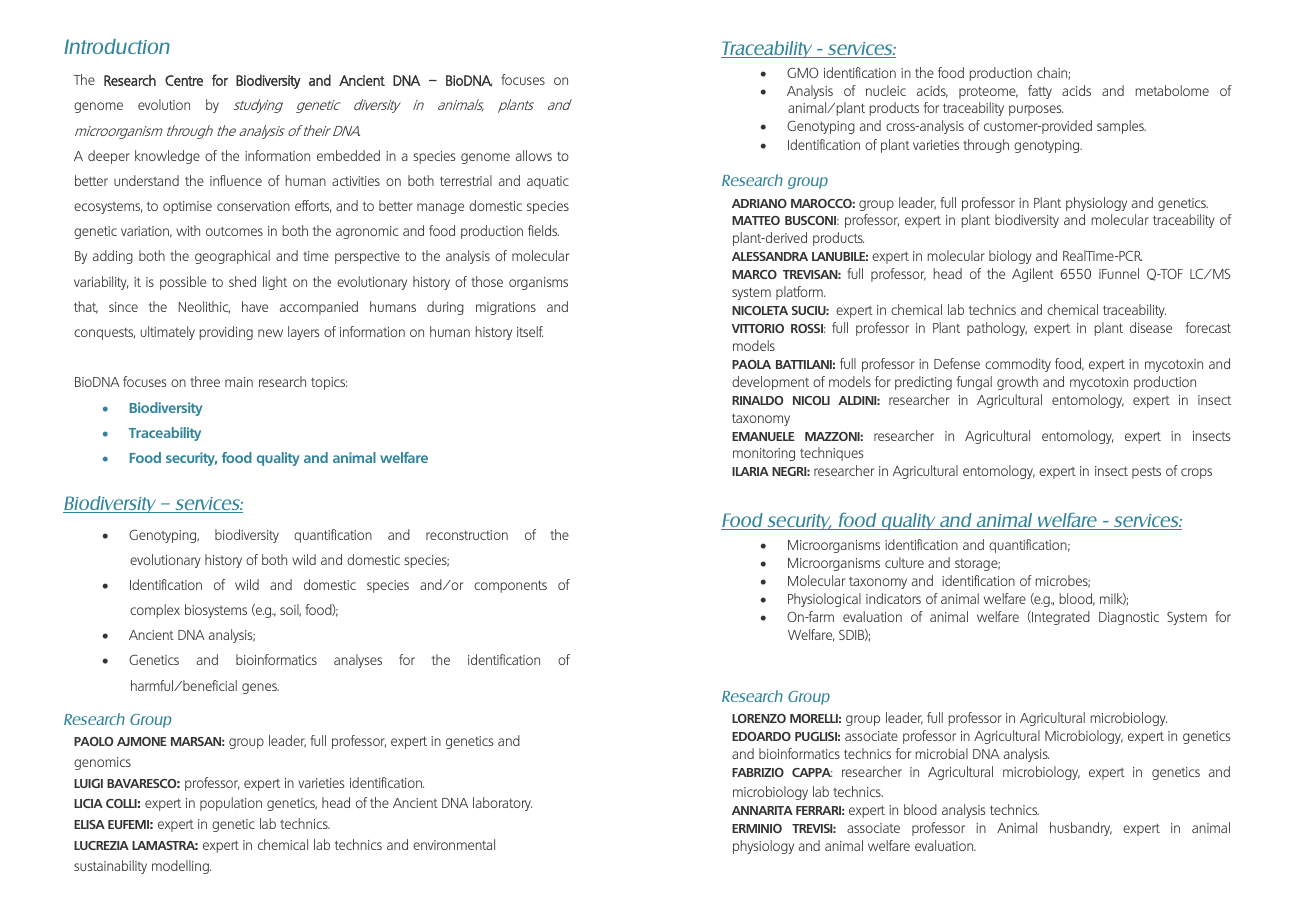  What do you see at coordinates (1146, 472) in the page?
I see `pests` at bounding box center [1146, 472].
